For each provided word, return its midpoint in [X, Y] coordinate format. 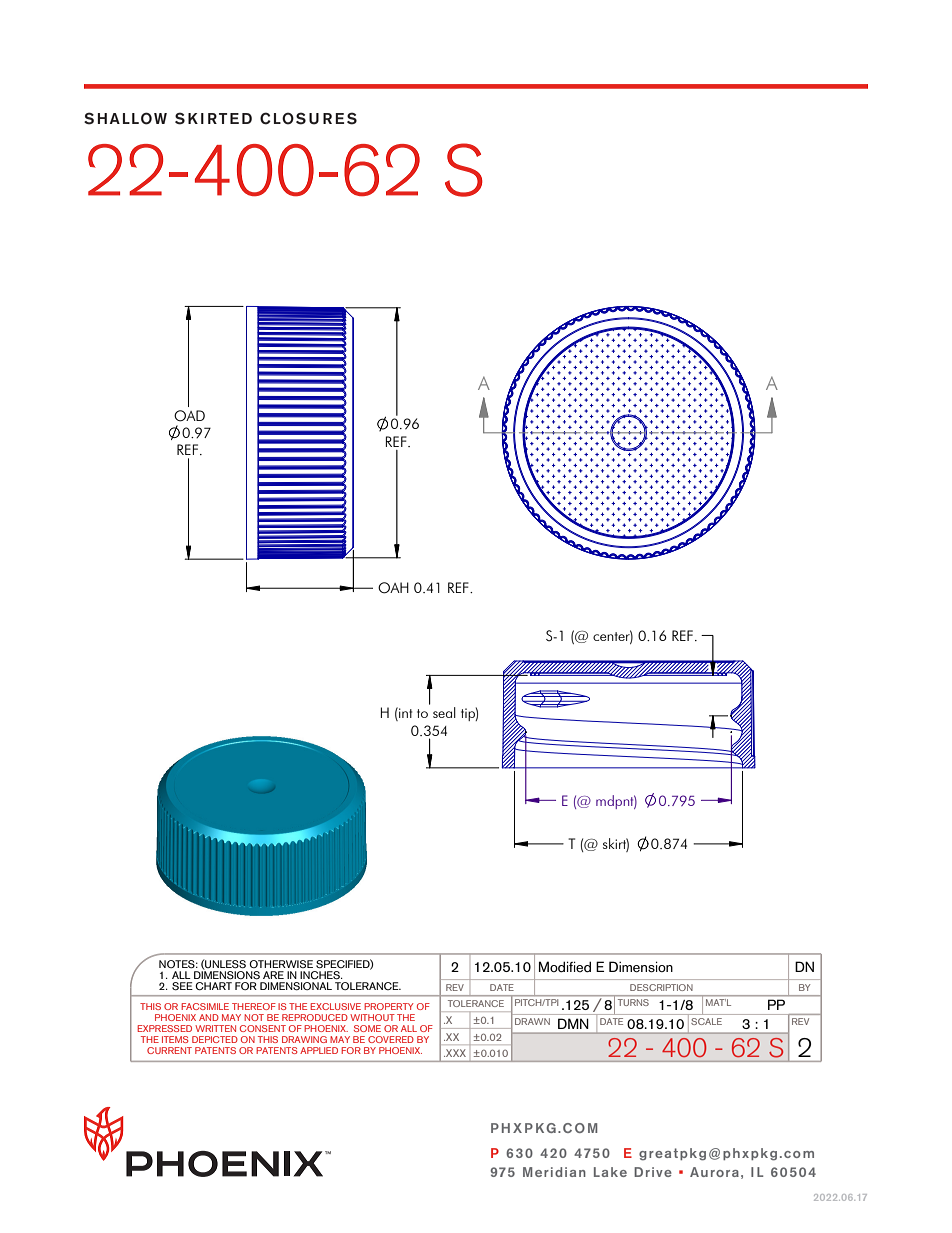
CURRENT [169, 1050]
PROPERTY [389, 1006]
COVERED [391, 1039]
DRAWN [532, 1021]
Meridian [554, 1172]
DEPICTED [215, 1039]
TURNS [633, 1002]
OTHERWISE [281, 964]
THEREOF [254, 1006]
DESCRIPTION [661, 987]
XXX [455, 1053]
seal [444, 712]
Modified [565, 967]
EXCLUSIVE [335, 1006]
